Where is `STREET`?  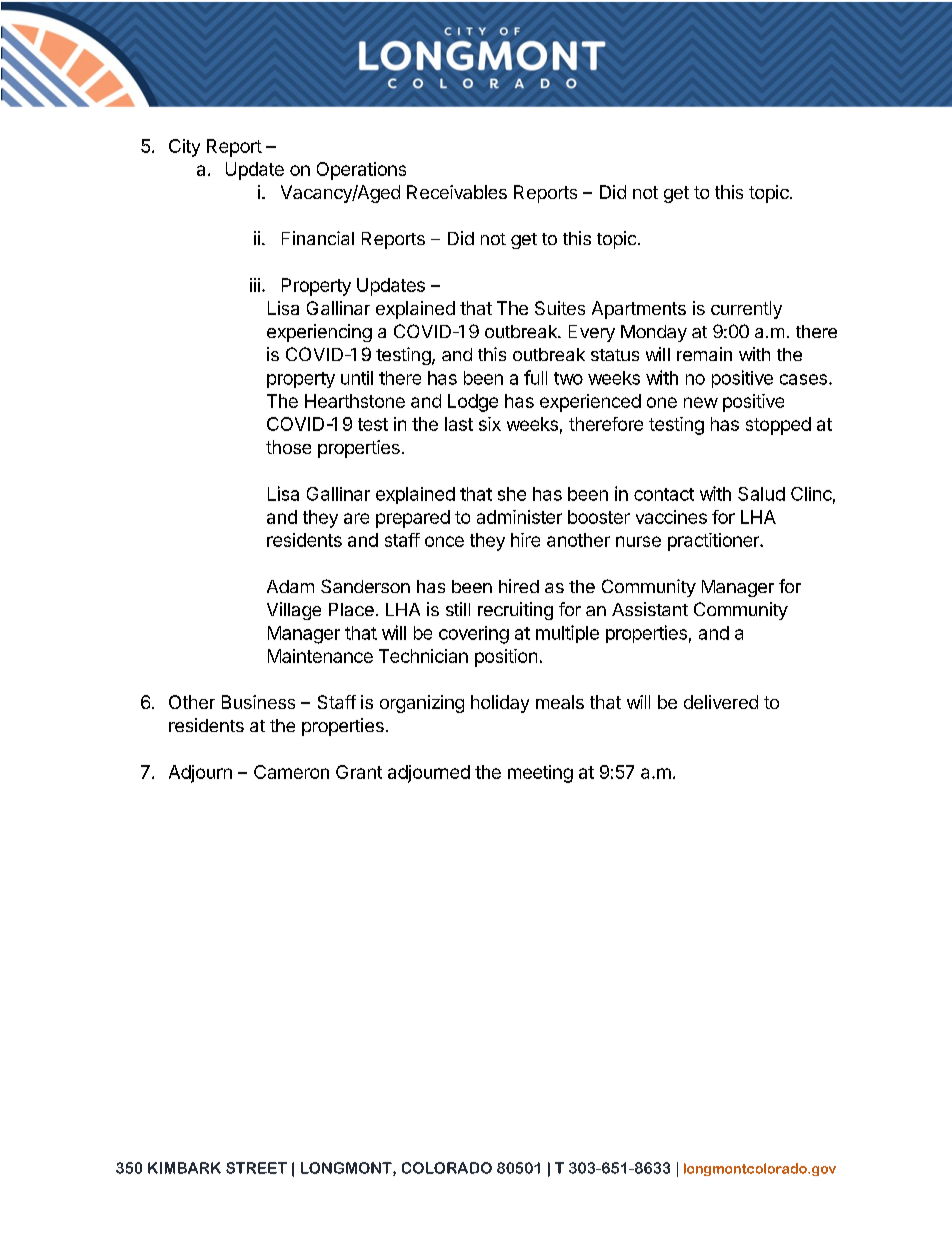
STREET is located at coordinates (256, 1168).
